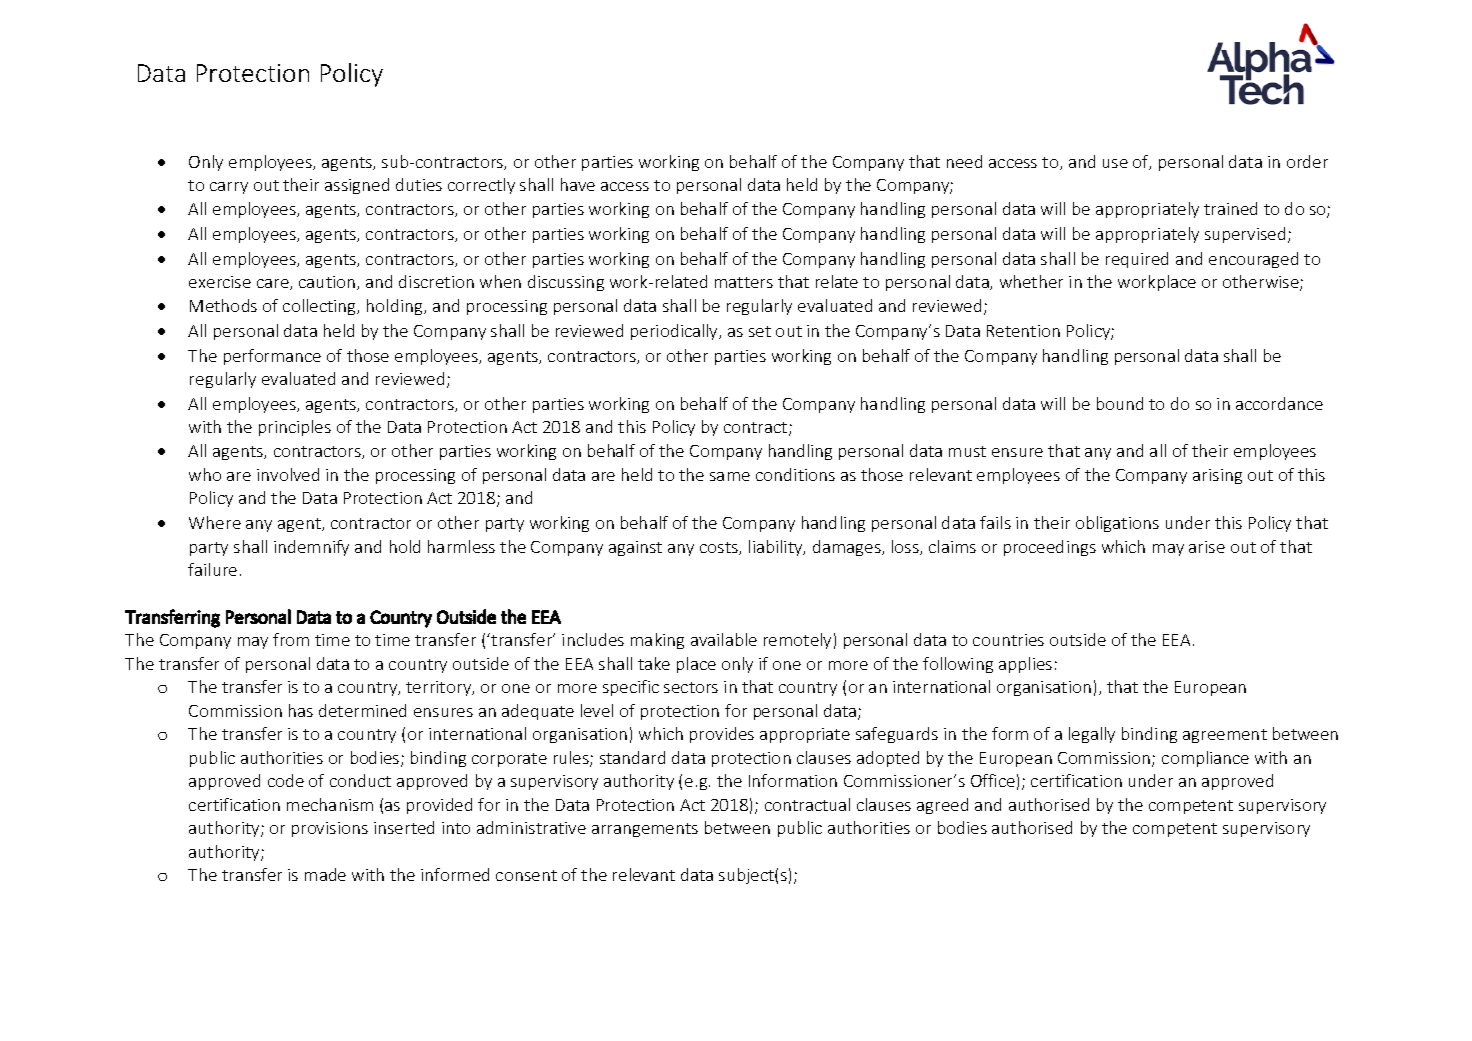 The width and height of the image is (1472, 1041). Describe the element at coordinates (311, 548) in the image. I see `indemnify` at that location.
